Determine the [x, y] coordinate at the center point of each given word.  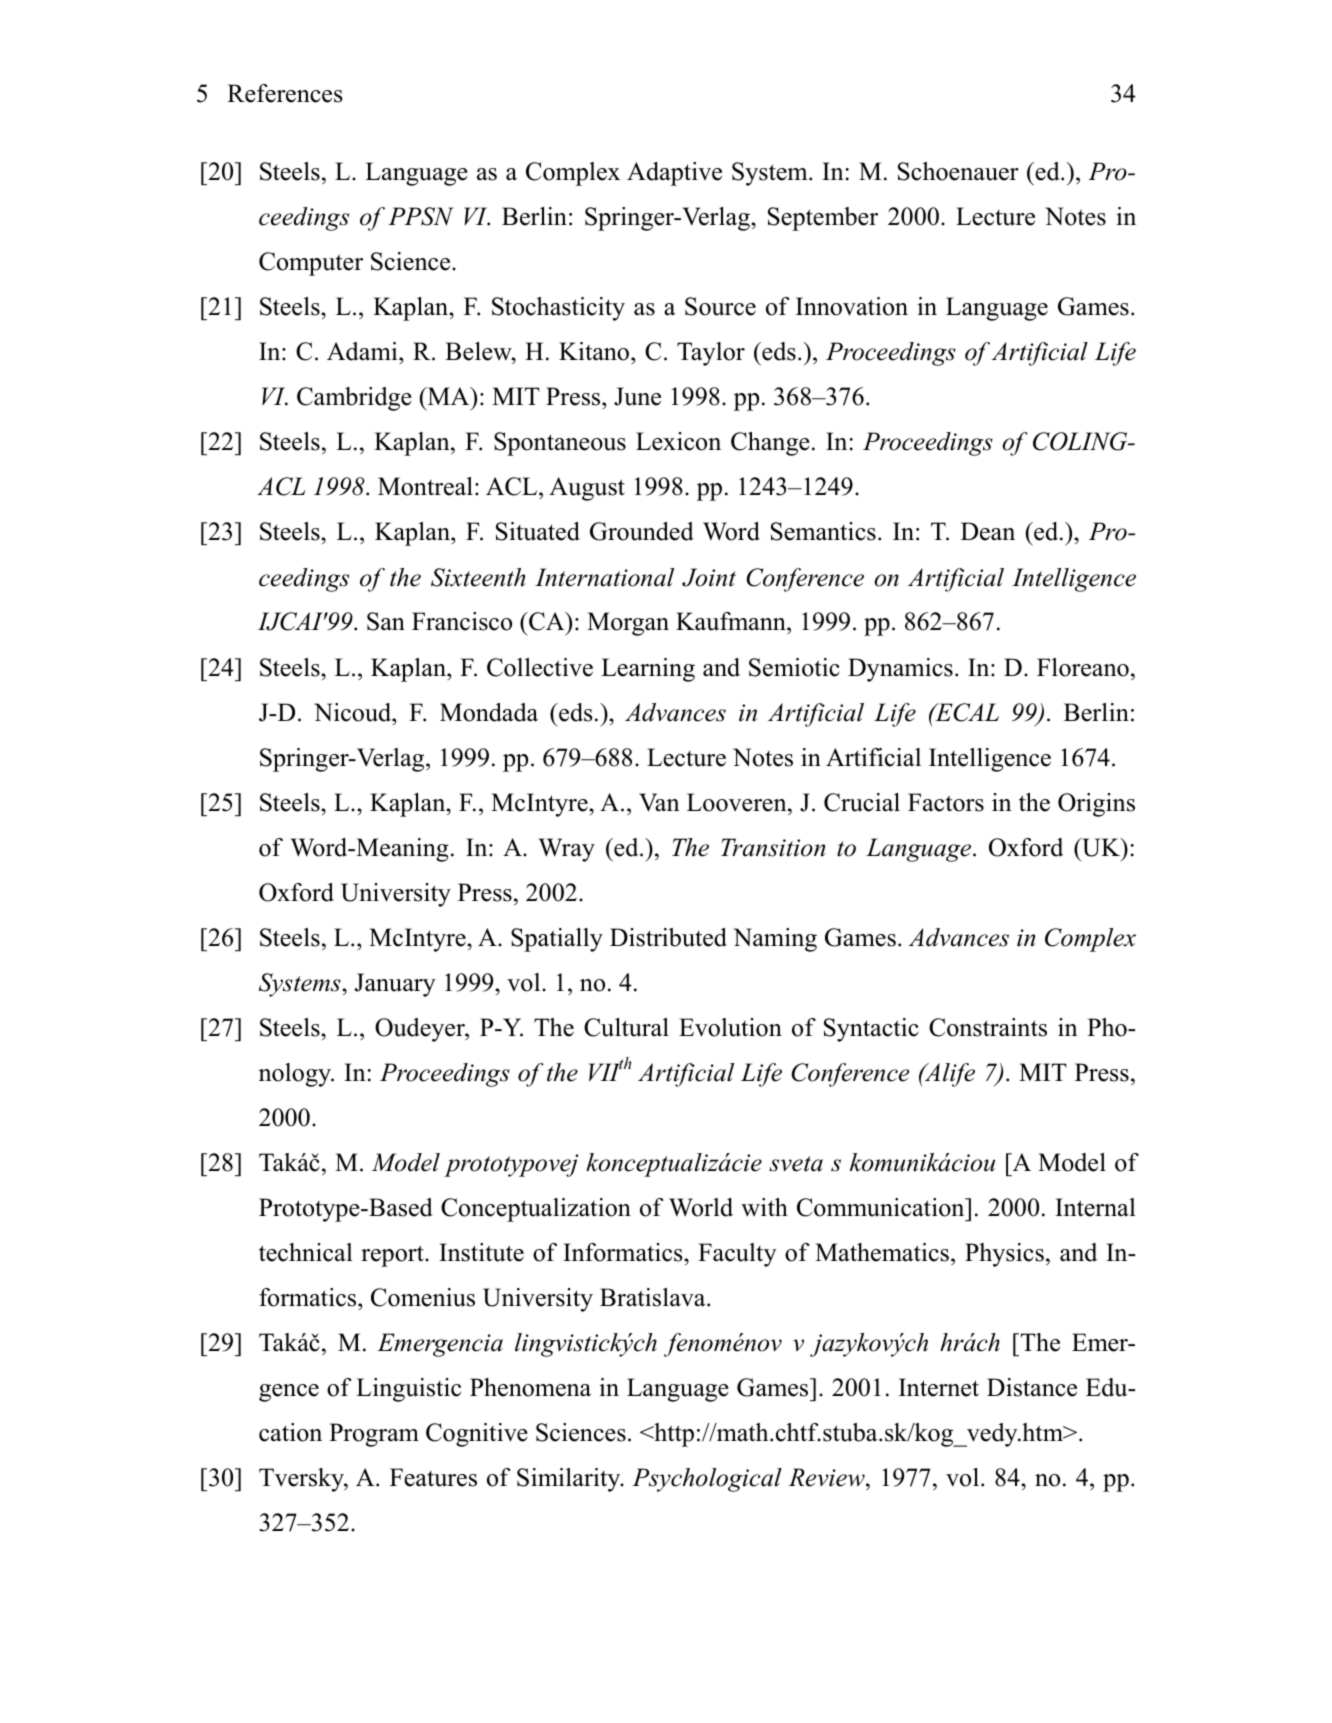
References [285, 93]
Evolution [730, 1027]
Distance [1032, 1387]
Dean [988, 531]
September [823, 219]
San [386, 621]
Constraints [988, 1027]
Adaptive [674, 174]
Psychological [707, 1480]
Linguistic [408, 1390]
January [395, 985]
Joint [709, 577]
